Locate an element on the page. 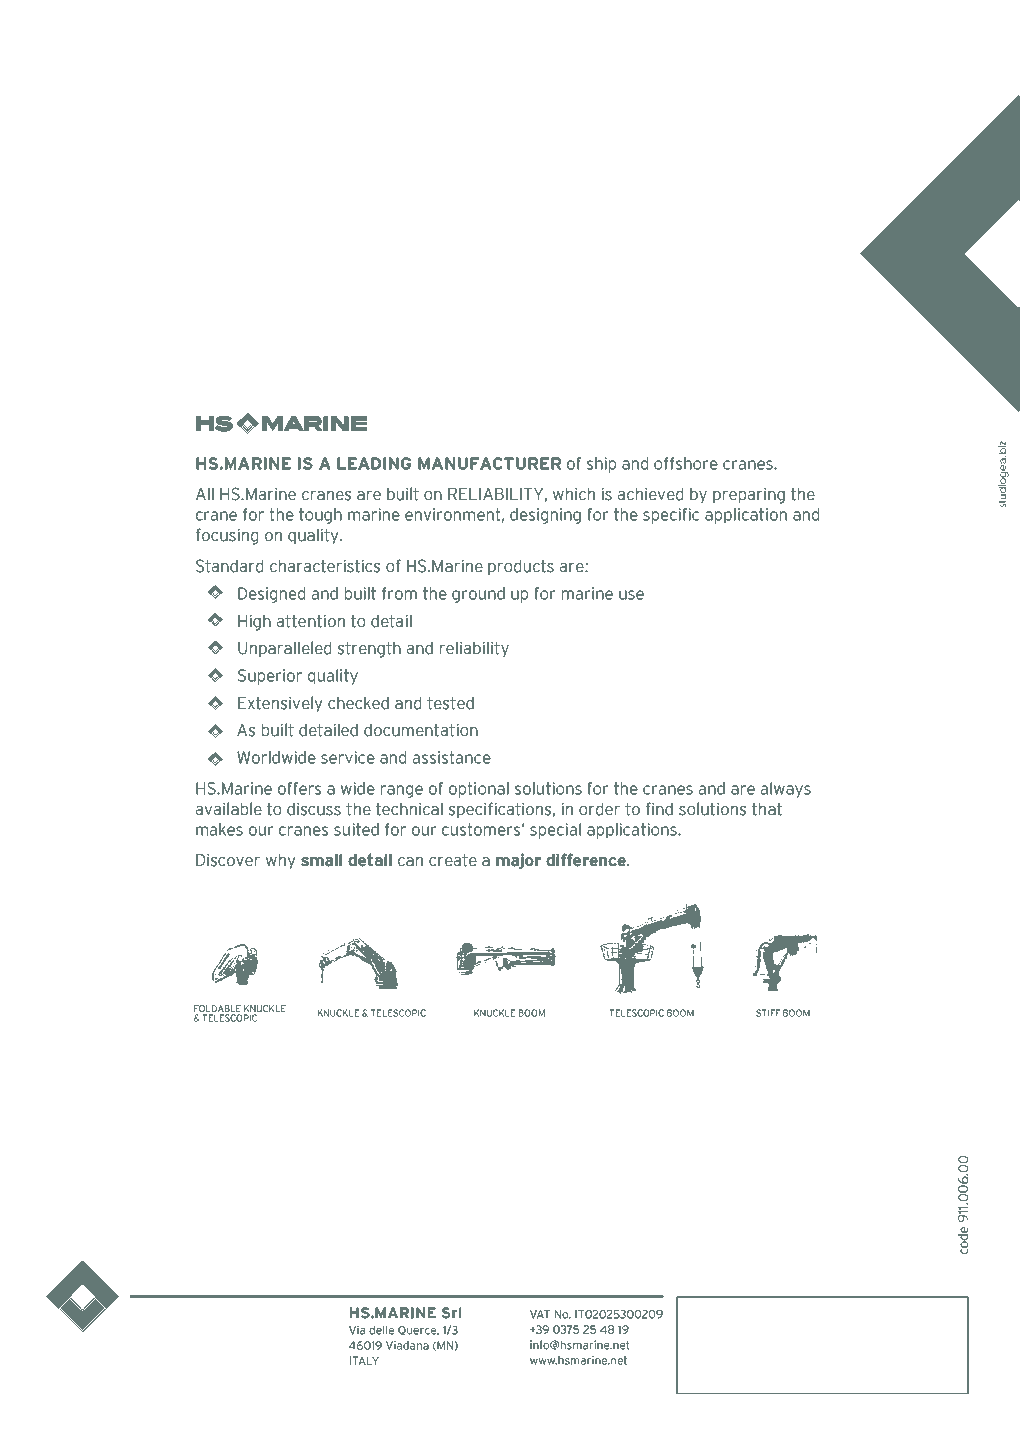  special is located at coordinates (555, 831).
